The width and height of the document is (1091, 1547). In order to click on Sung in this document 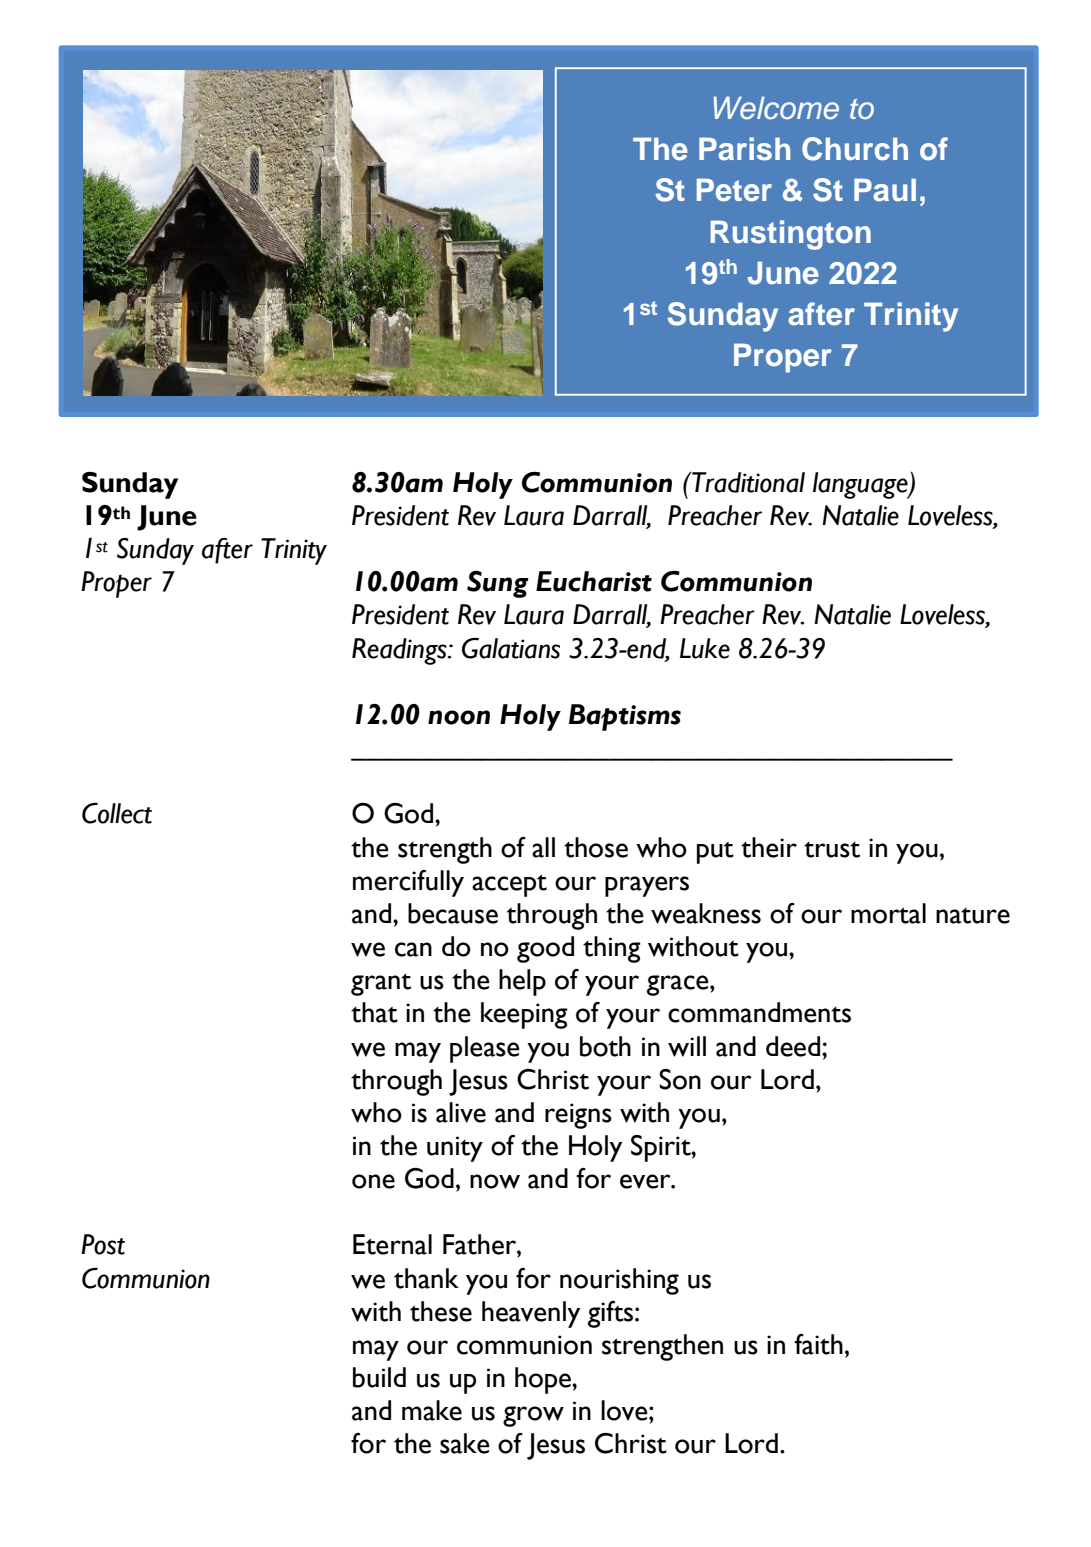, I will do `click(498, 584)`.
